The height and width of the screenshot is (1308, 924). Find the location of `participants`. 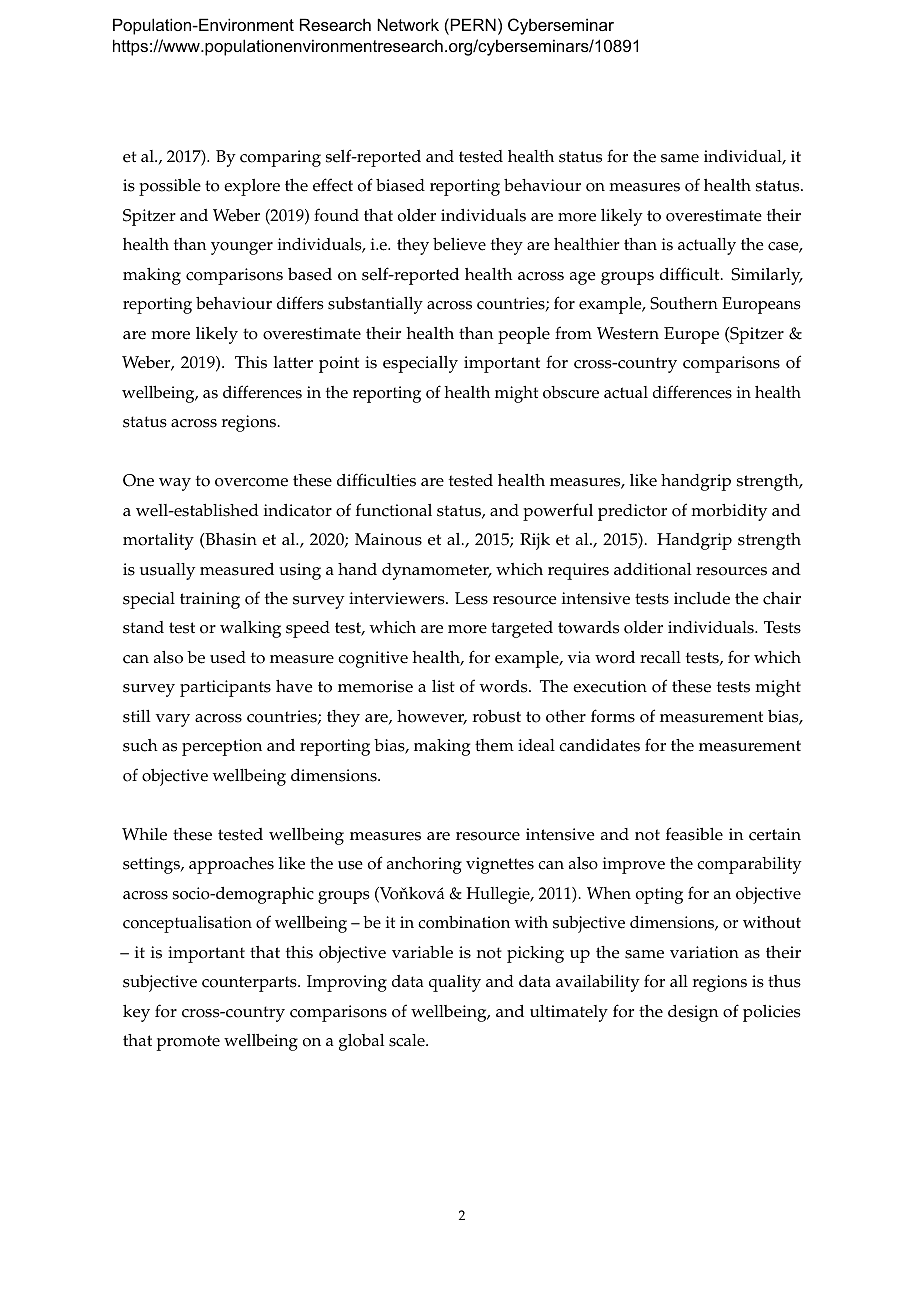

participants is located at coordinates (225, 688).
